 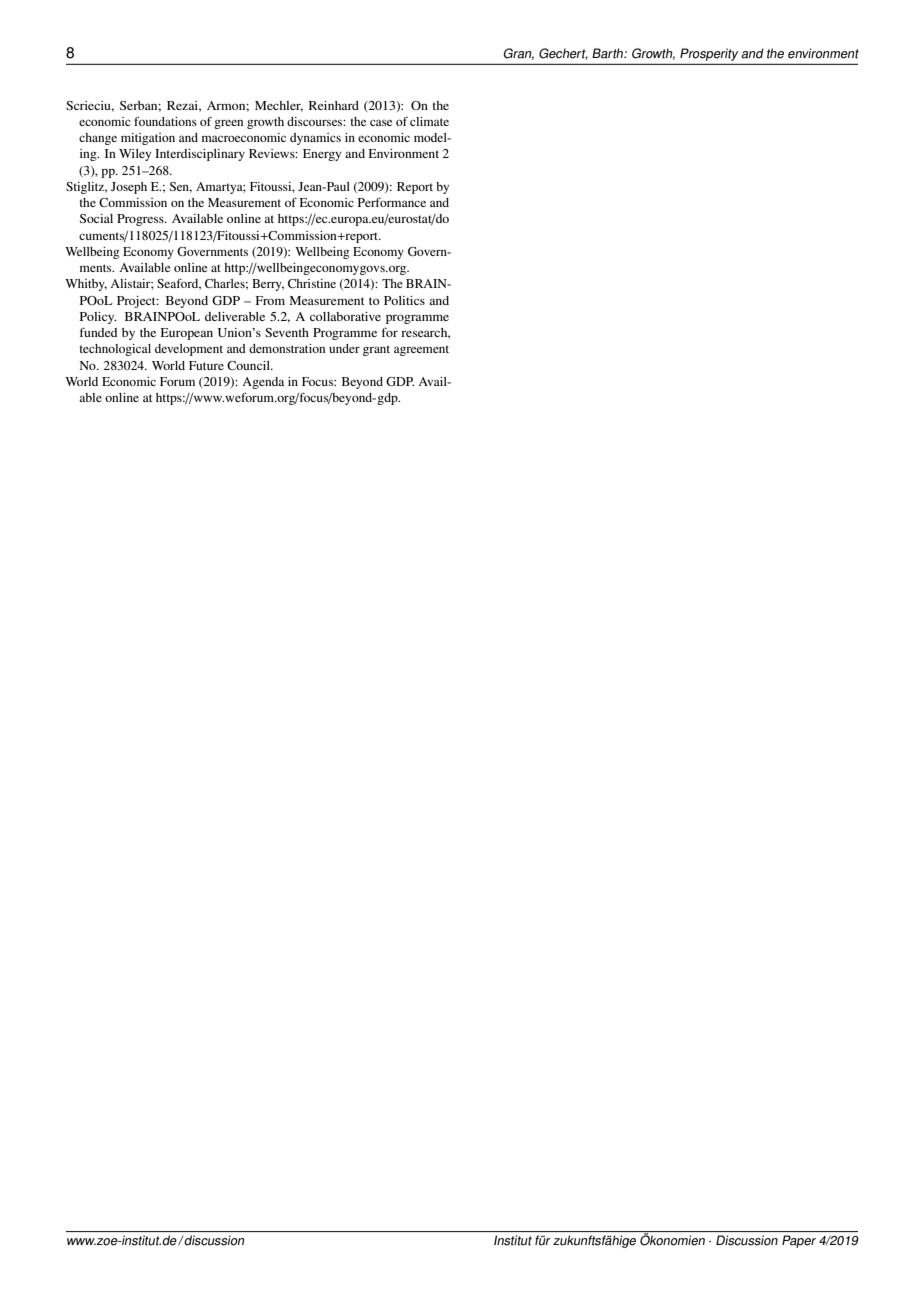 I want to click on agreement, so click(x=421, y=350).
